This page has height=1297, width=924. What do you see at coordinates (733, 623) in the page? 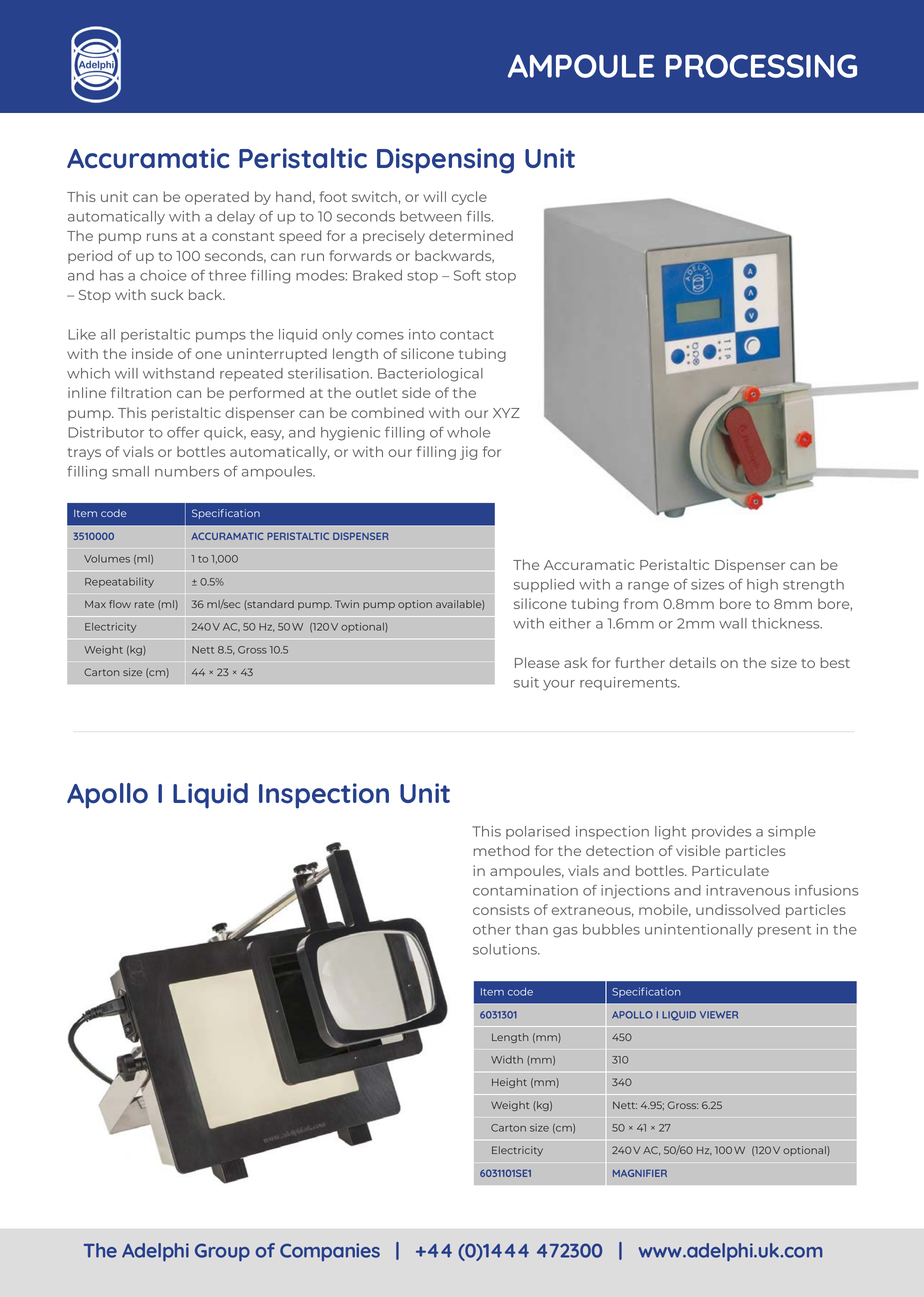
I see `wall` at bounding box center [733, 623].
